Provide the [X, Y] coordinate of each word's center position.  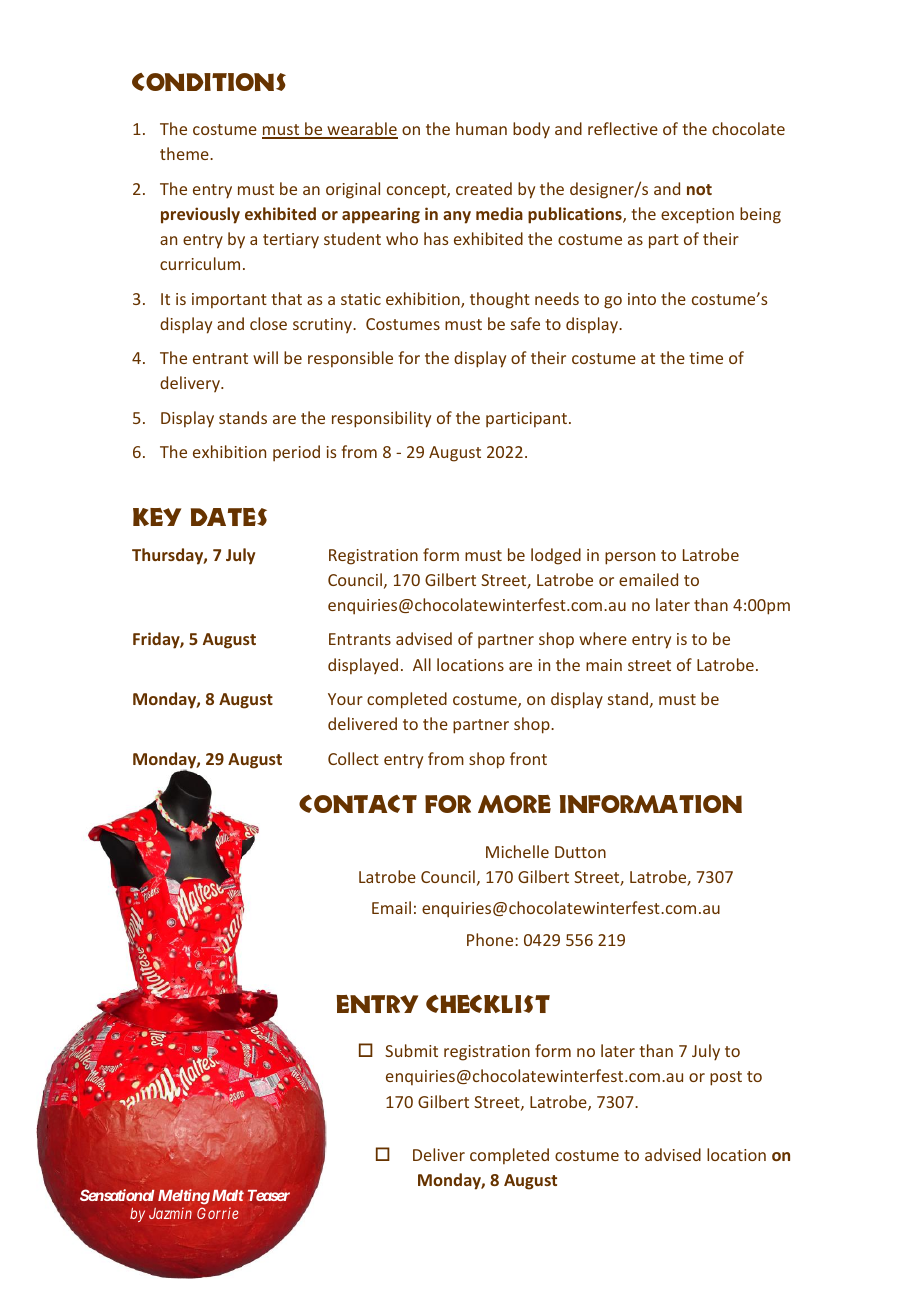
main [604, 665]
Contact [358, 804]
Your [345, 699]
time [706, 358]
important [229, 300]
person [630, 558]
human [481, 128]
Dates [229, 517]
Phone [491, 939]
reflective [623, 128]
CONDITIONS [209, 82]
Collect [353, 758]
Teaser [269, 1195]
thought [500, 300]
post [726, 1078]
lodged [556, 556]
